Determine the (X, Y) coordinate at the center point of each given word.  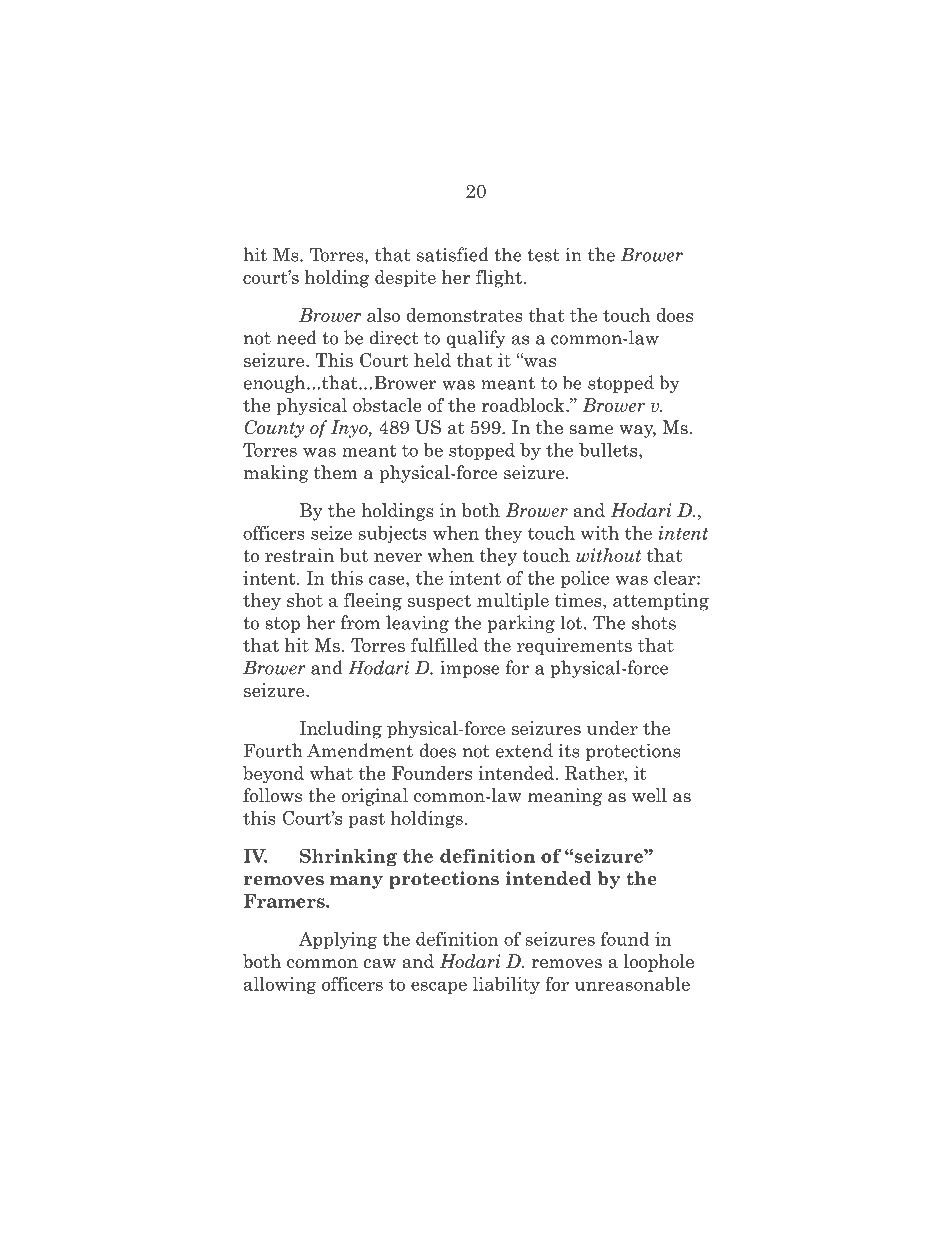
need (297, 337)
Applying (338, 940)
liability (506, 985)
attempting (661, 602)
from (360, 622)
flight (499, 279)
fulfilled (444, 645)
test (544, 255)
